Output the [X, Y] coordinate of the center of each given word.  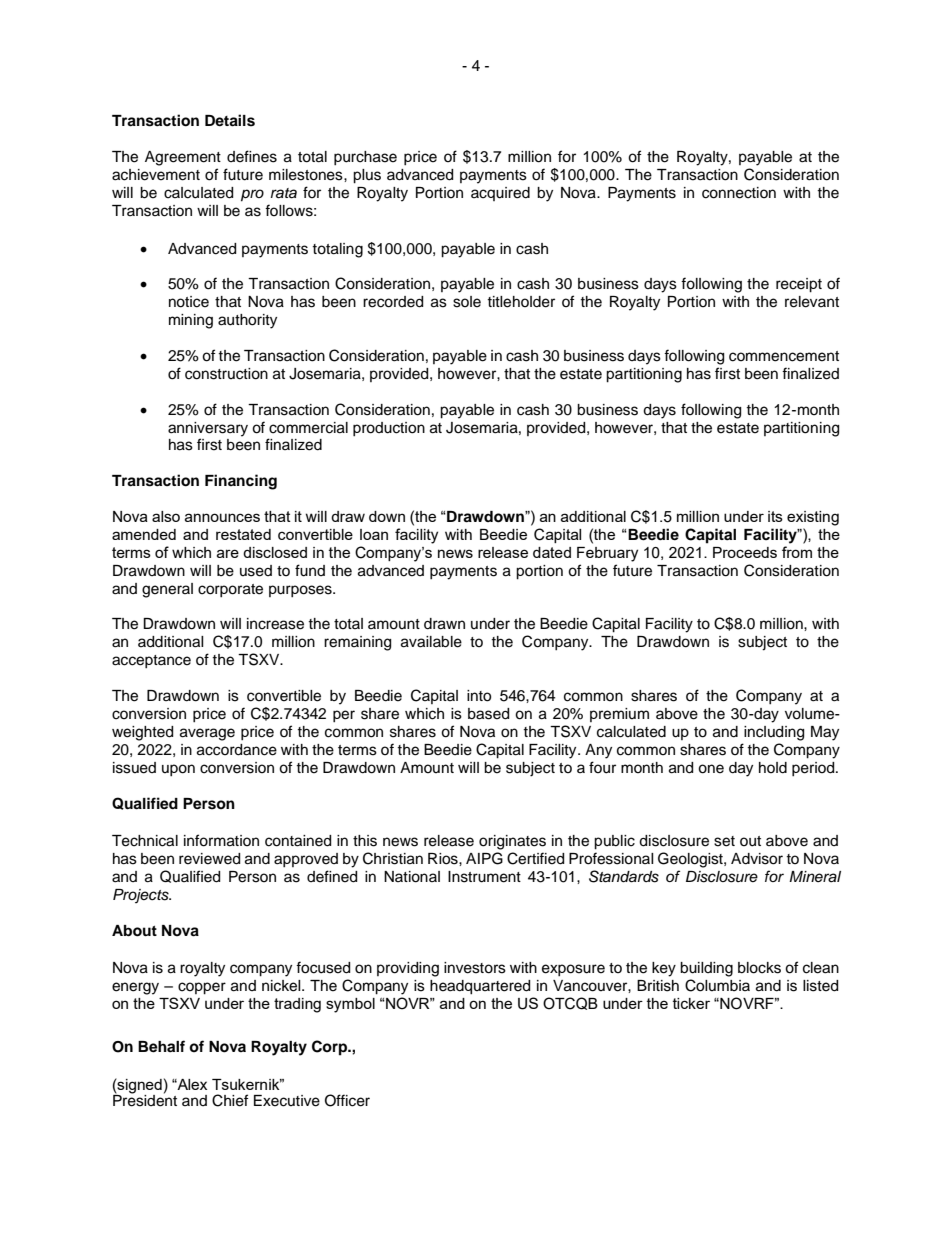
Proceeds [745, 552]
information [221, 840]
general [167, 590]
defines [252, 156]
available [431, 642]
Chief [230, 1100]
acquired [500, 194]
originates [512, 842]
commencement [784, 356]
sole [467, 302]
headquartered [480, 987]
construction [226, 374]
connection [739, 193]
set [724, 841]
